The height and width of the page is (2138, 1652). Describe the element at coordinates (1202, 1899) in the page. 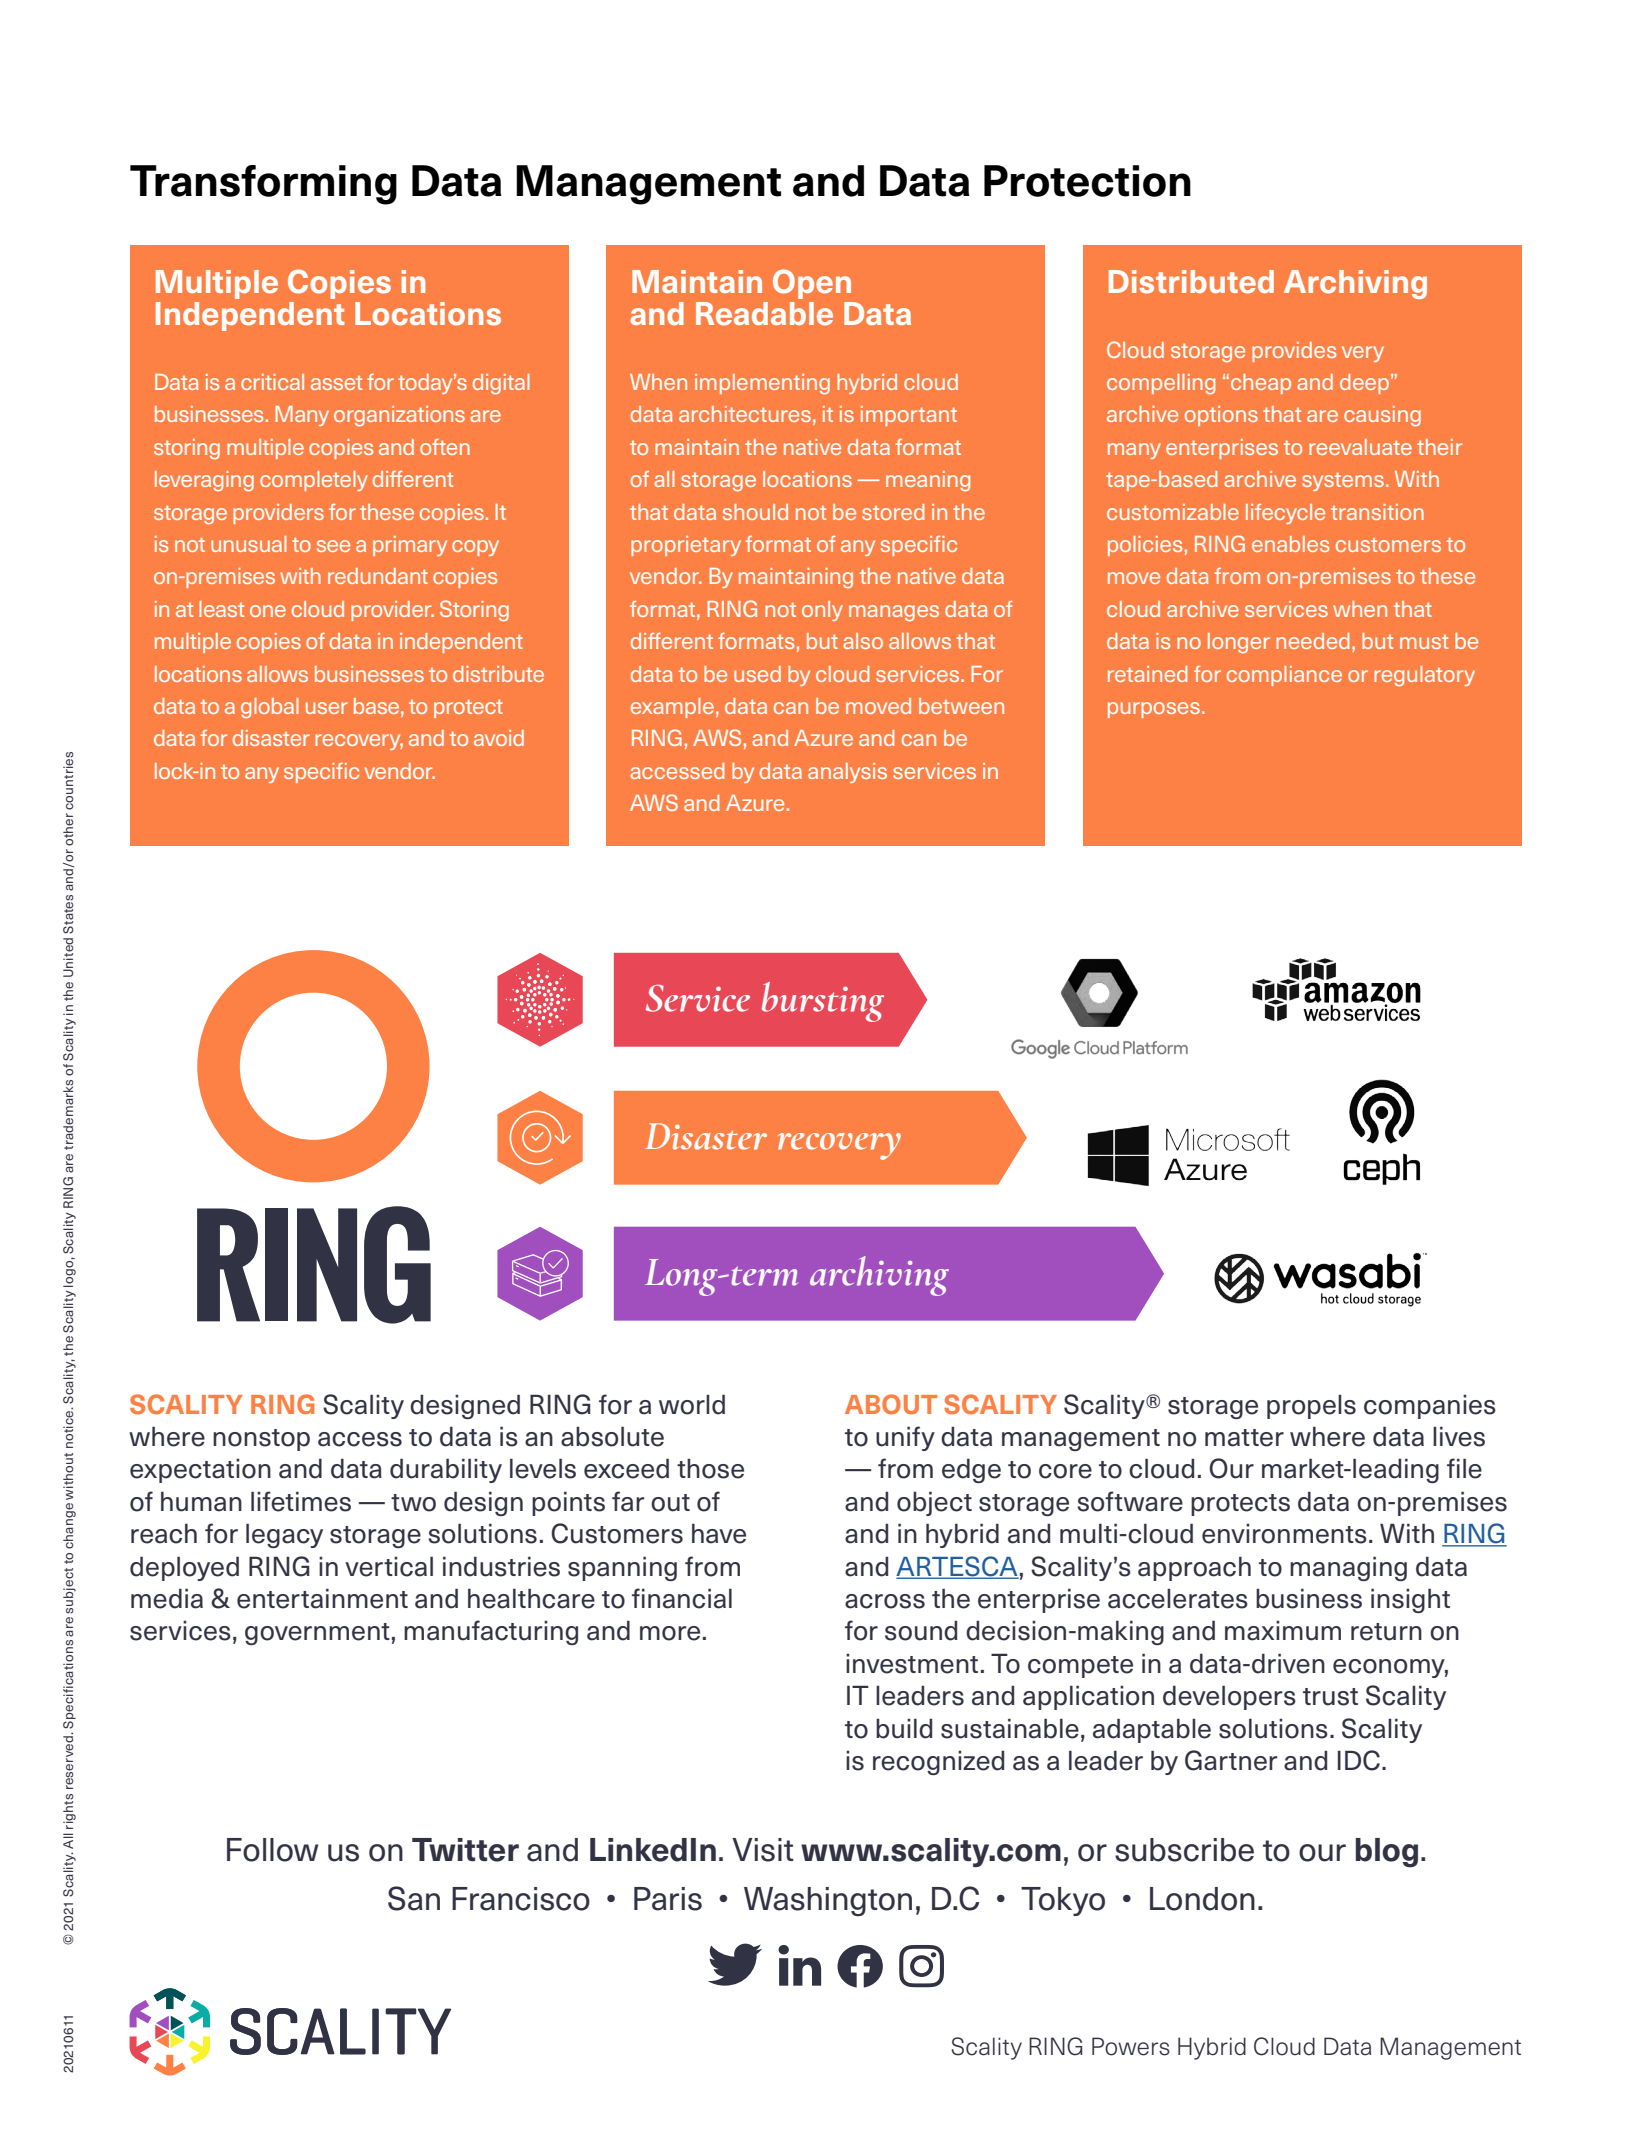

I see `London` at that location.
